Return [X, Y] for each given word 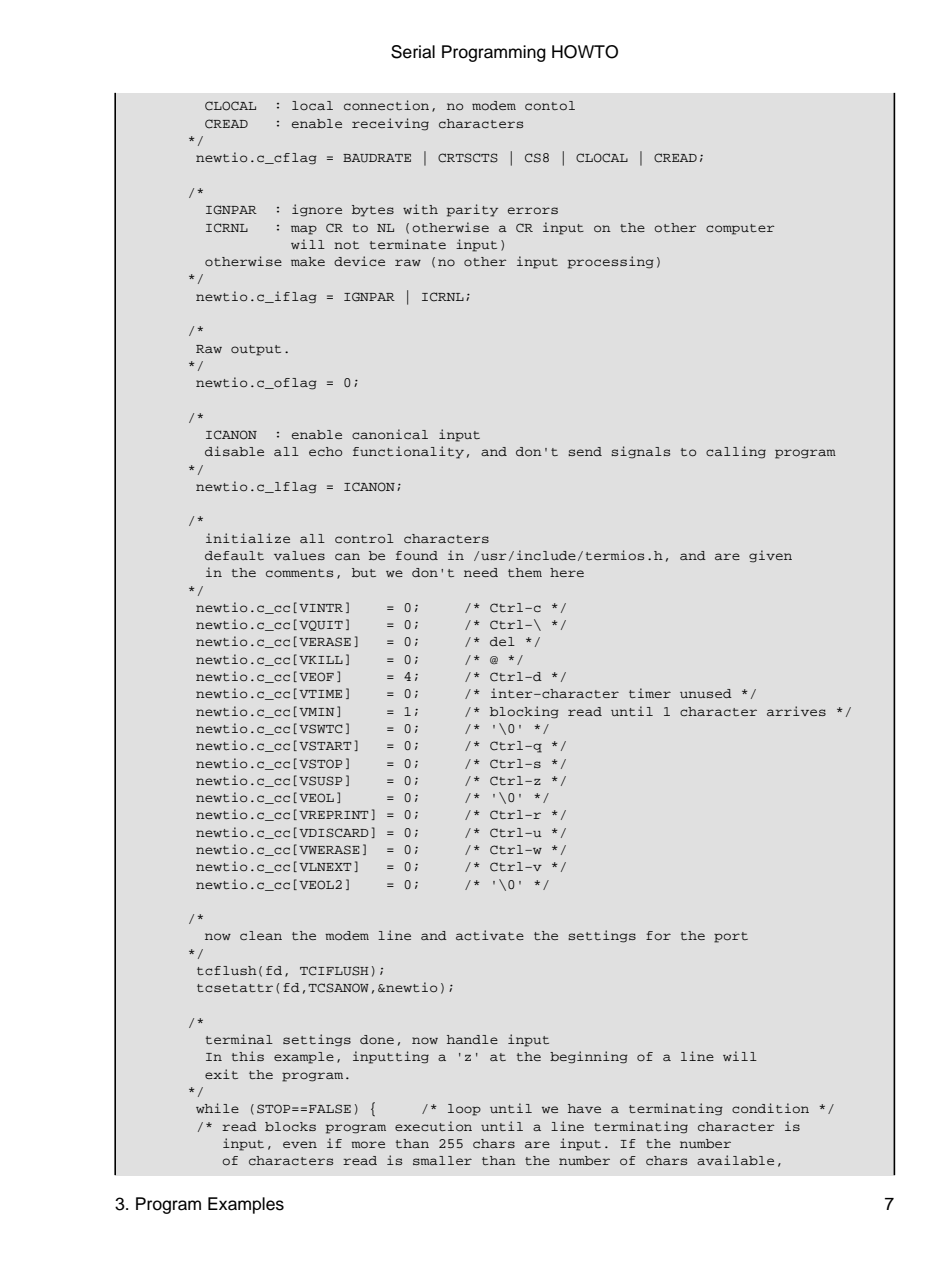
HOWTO [585, 52]
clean [261, 935]
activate [490, 935]
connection [386, 105]
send [585, 451]
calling [736, 452]
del [502, 641]
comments [299, 573]
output [256, 350]
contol [550, 106]
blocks [290, 1127]
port [731, 937]
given [770, 556]
